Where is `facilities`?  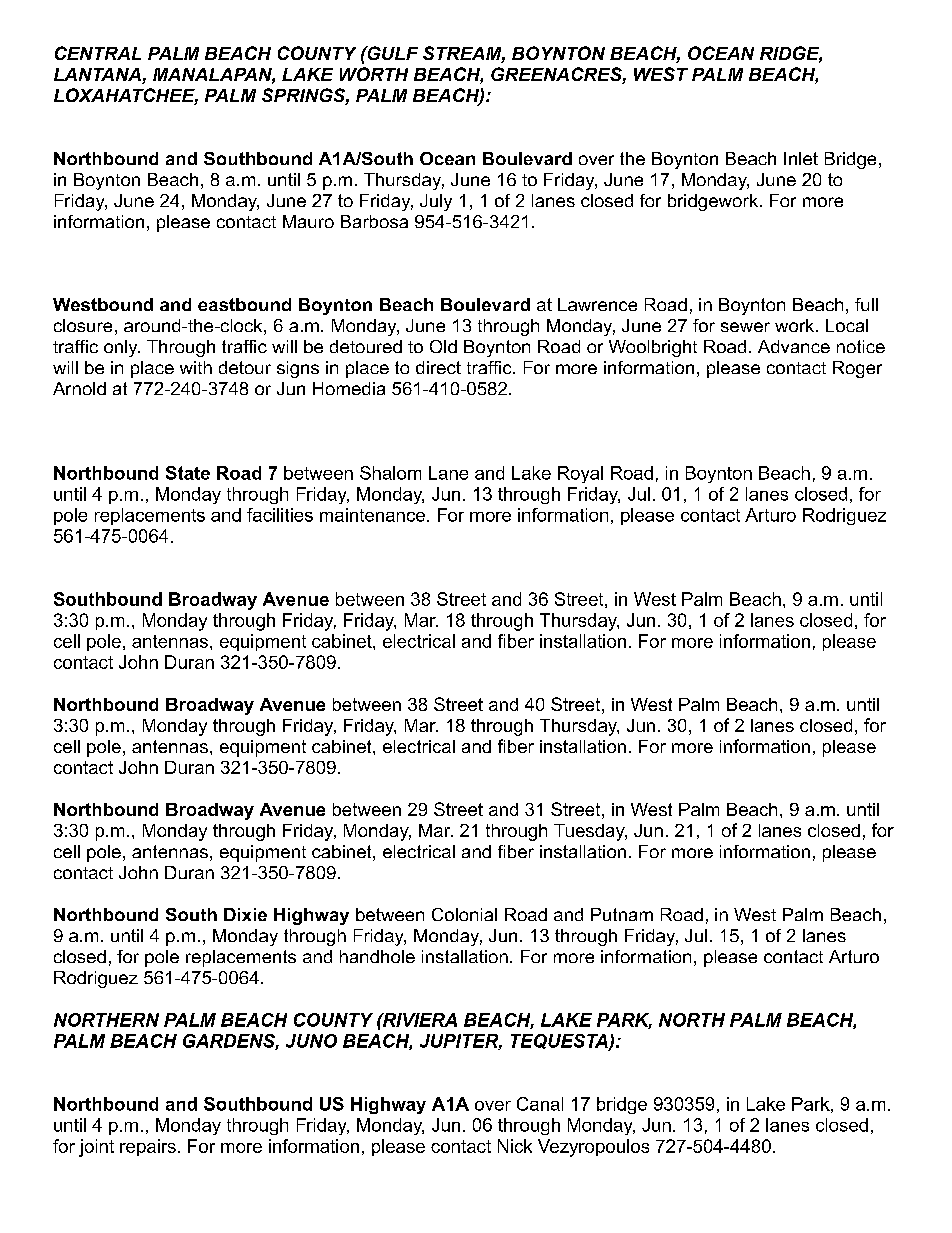 facilities is located at coordinates (280, 515).
